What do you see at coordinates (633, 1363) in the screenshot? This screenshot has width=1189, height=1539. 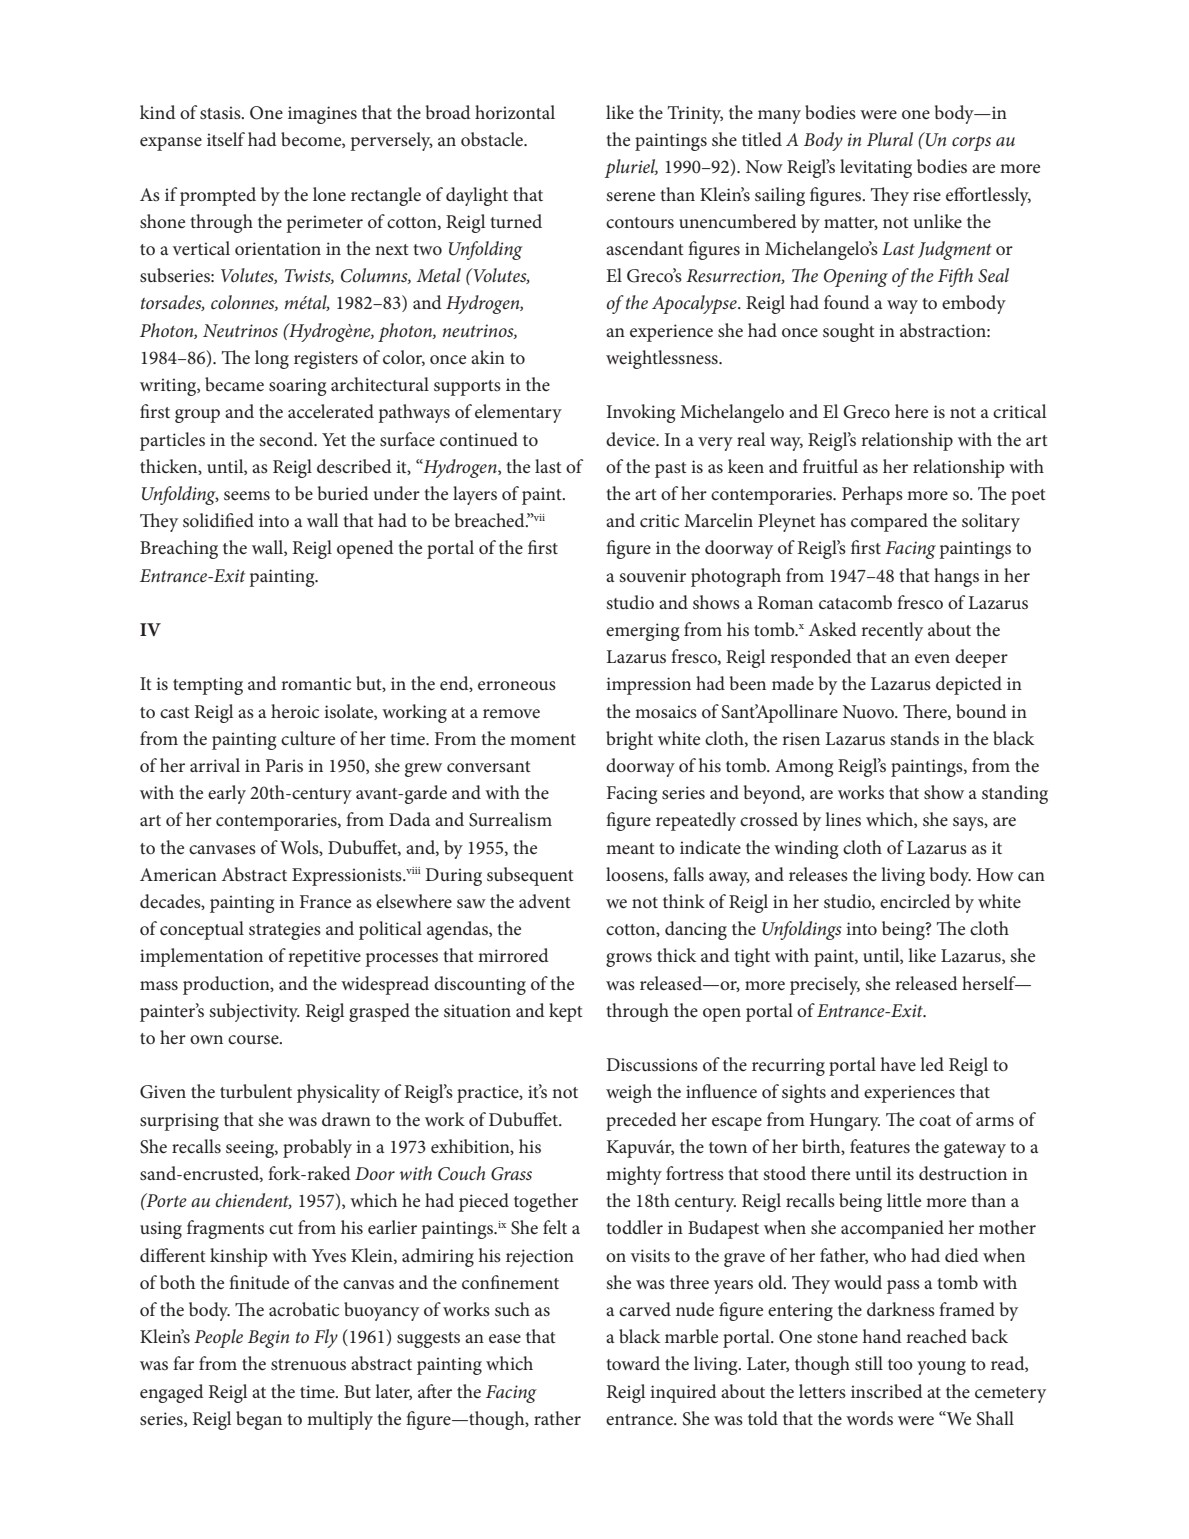 I see `toward` at bounding box center [633, 1363].
